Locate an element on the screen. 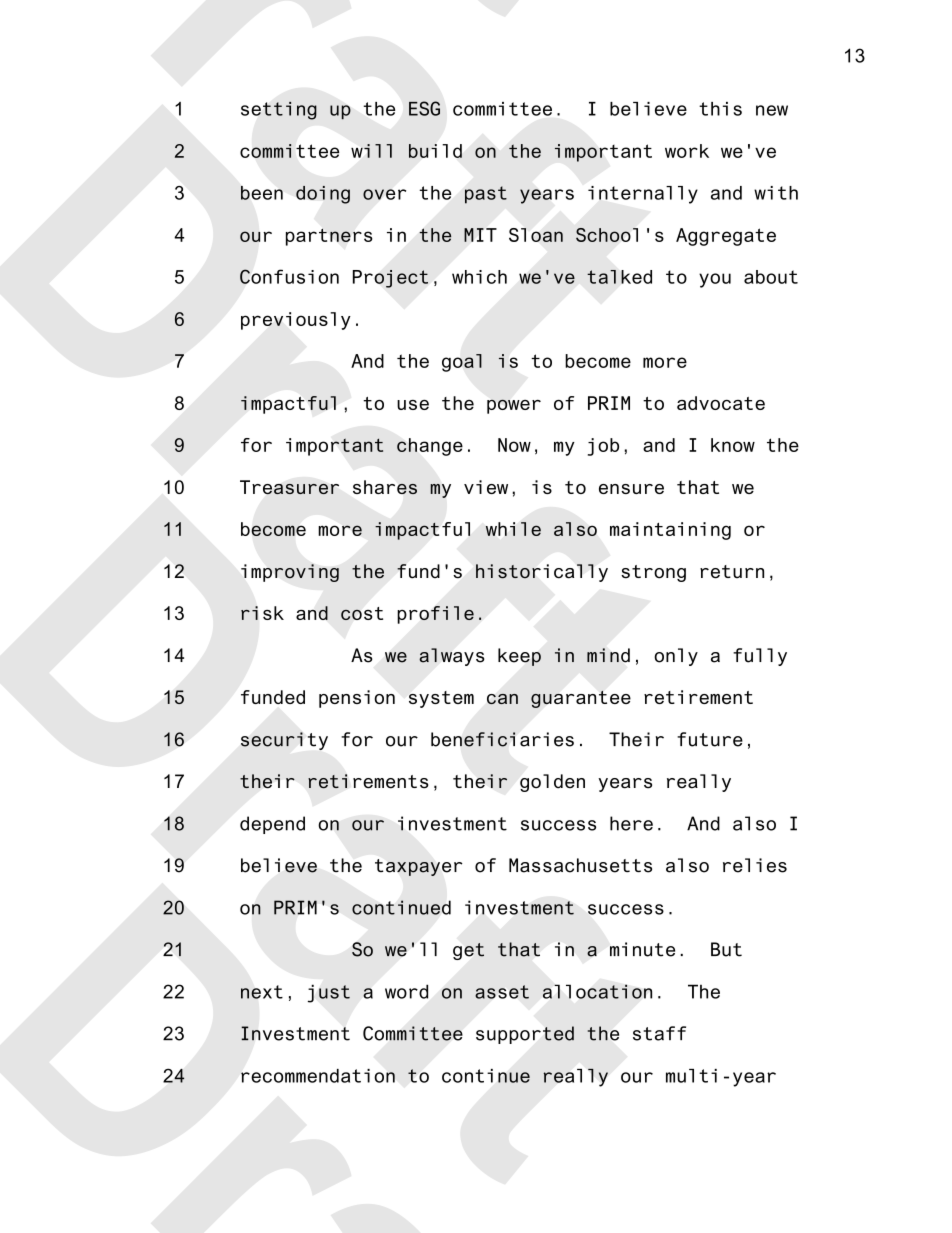  improving is located at coordinates (290, 573).
